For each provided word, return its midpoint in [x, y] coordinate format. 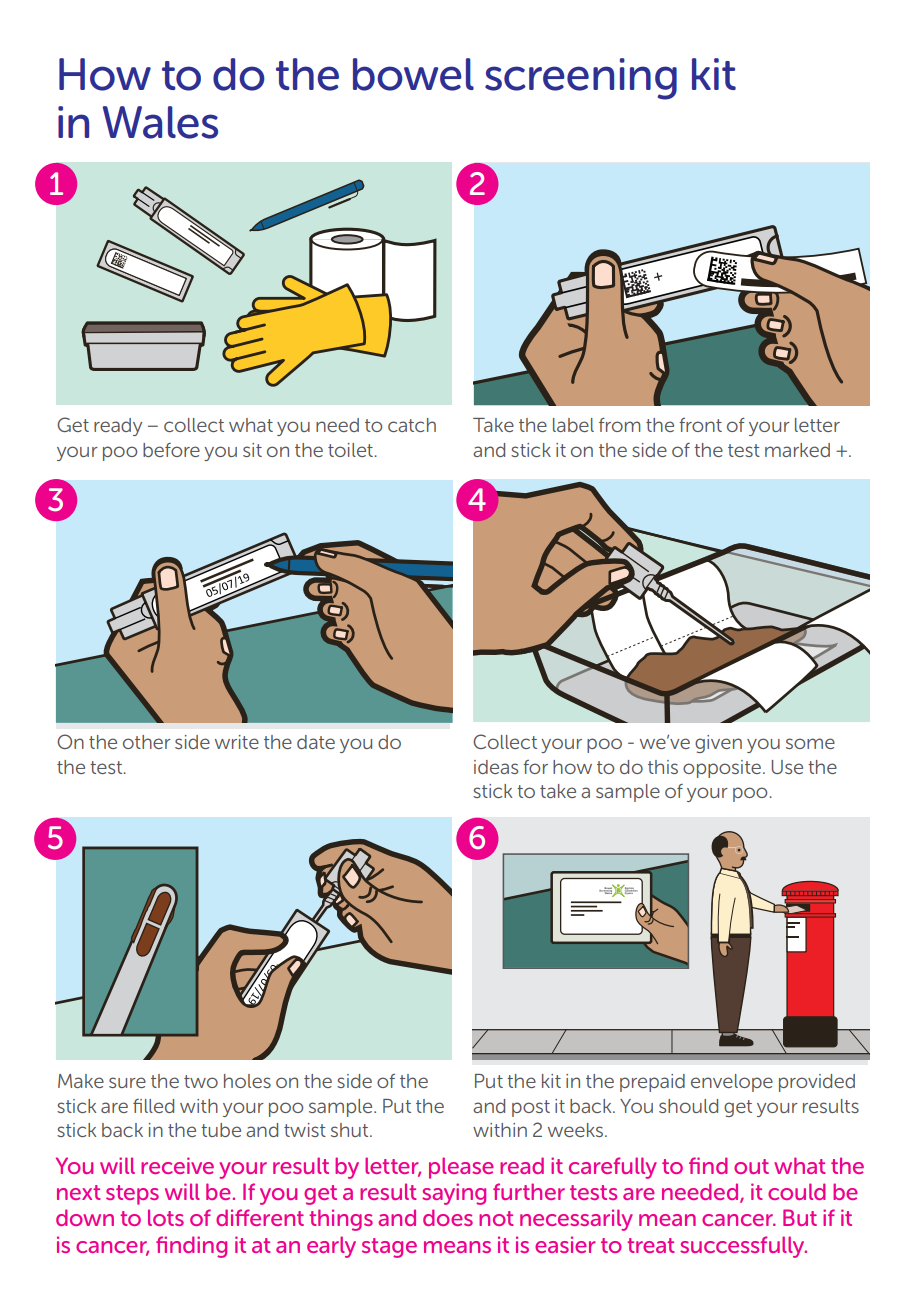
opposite [722, 769]
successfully [743, 1247]
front [700, 425]
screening [581, 79]
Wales [160, 122]
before [171, 450]
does [448, 1217]
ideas [496, 767]
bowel [413, 74]
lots [166, 1217]
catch [412, 425]
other [147, 742]
